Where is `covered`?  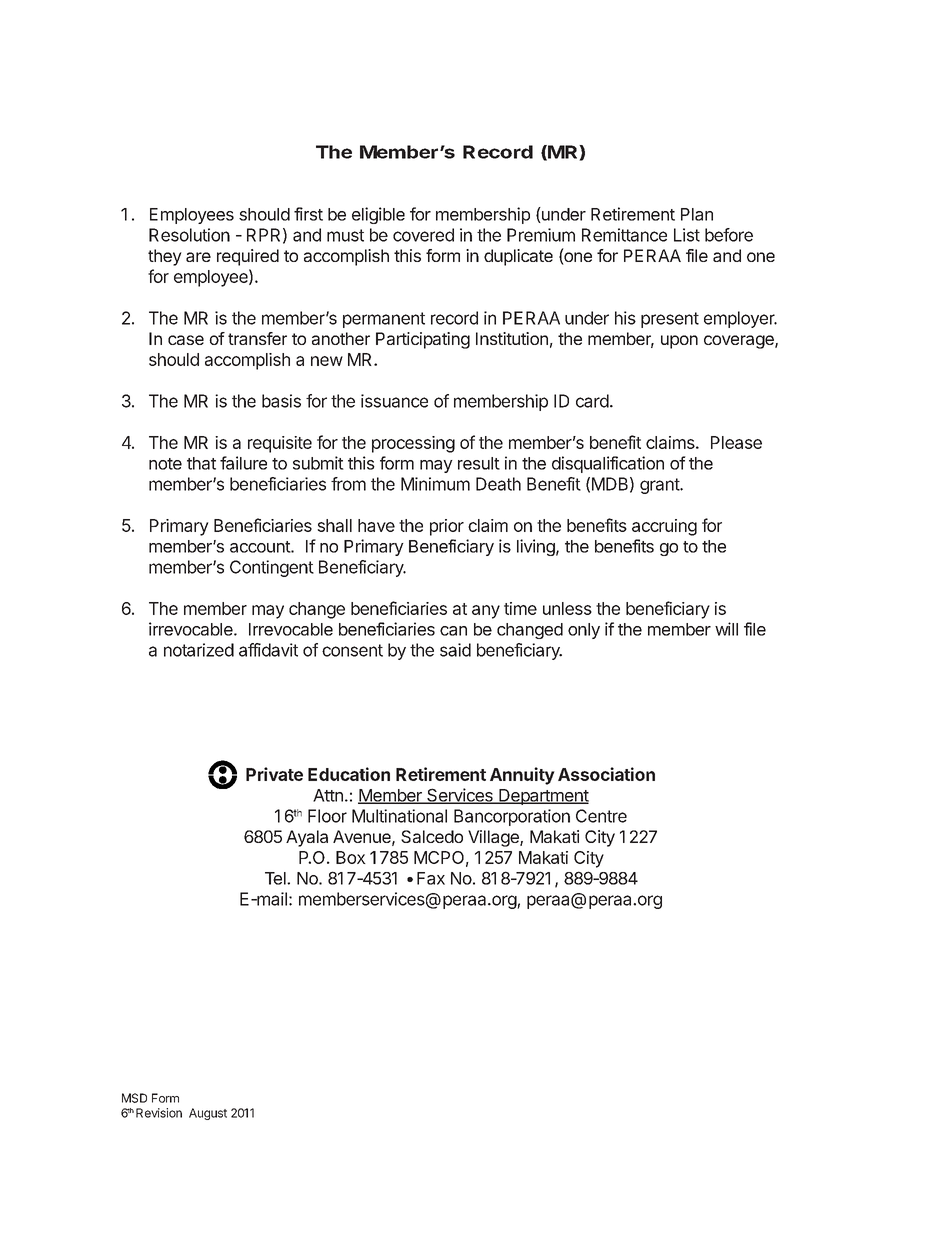 covered is located at coordinates (423, 235).
